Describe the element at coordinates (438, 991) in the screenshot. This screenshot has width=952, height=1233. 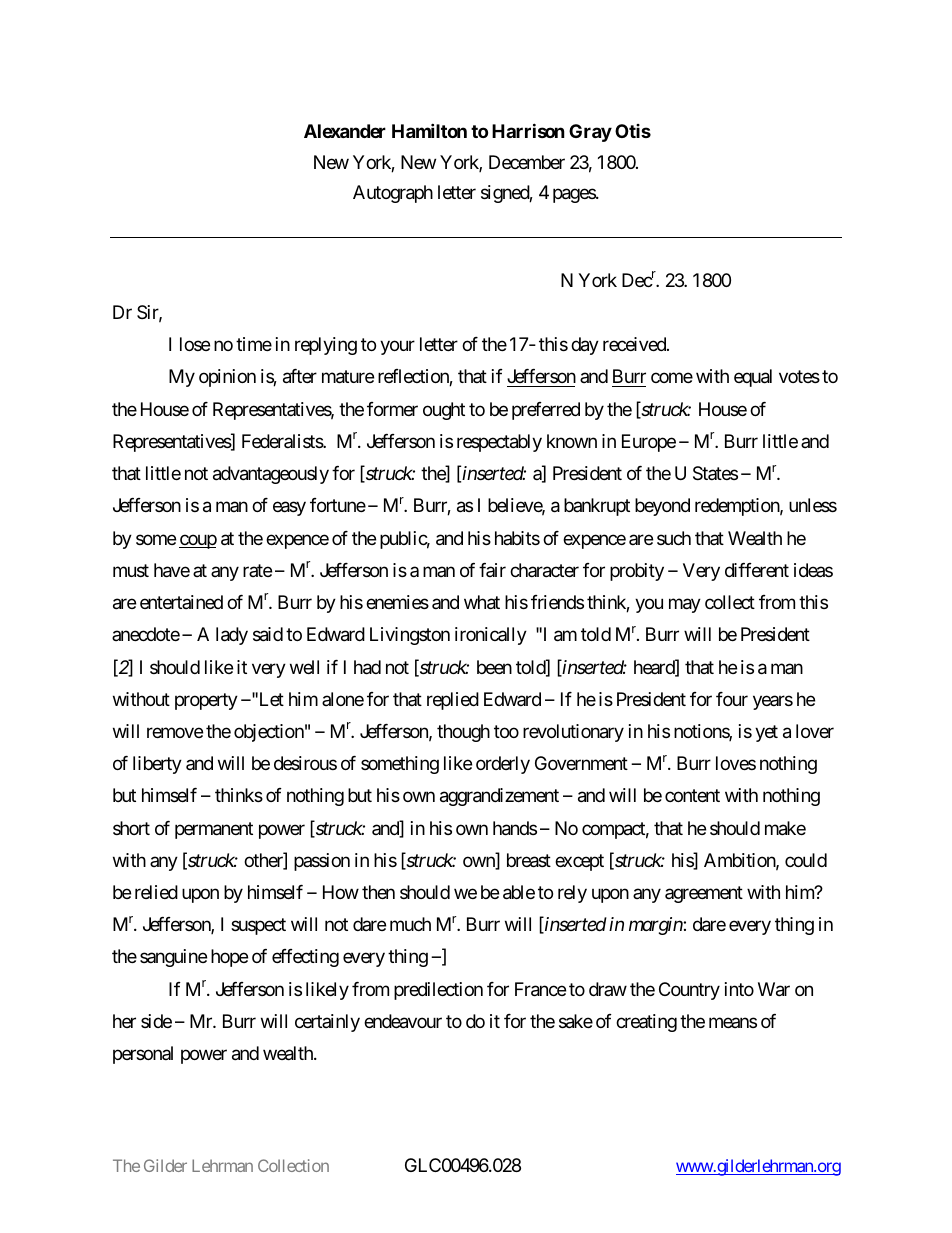
I see `predilection` at that location.
